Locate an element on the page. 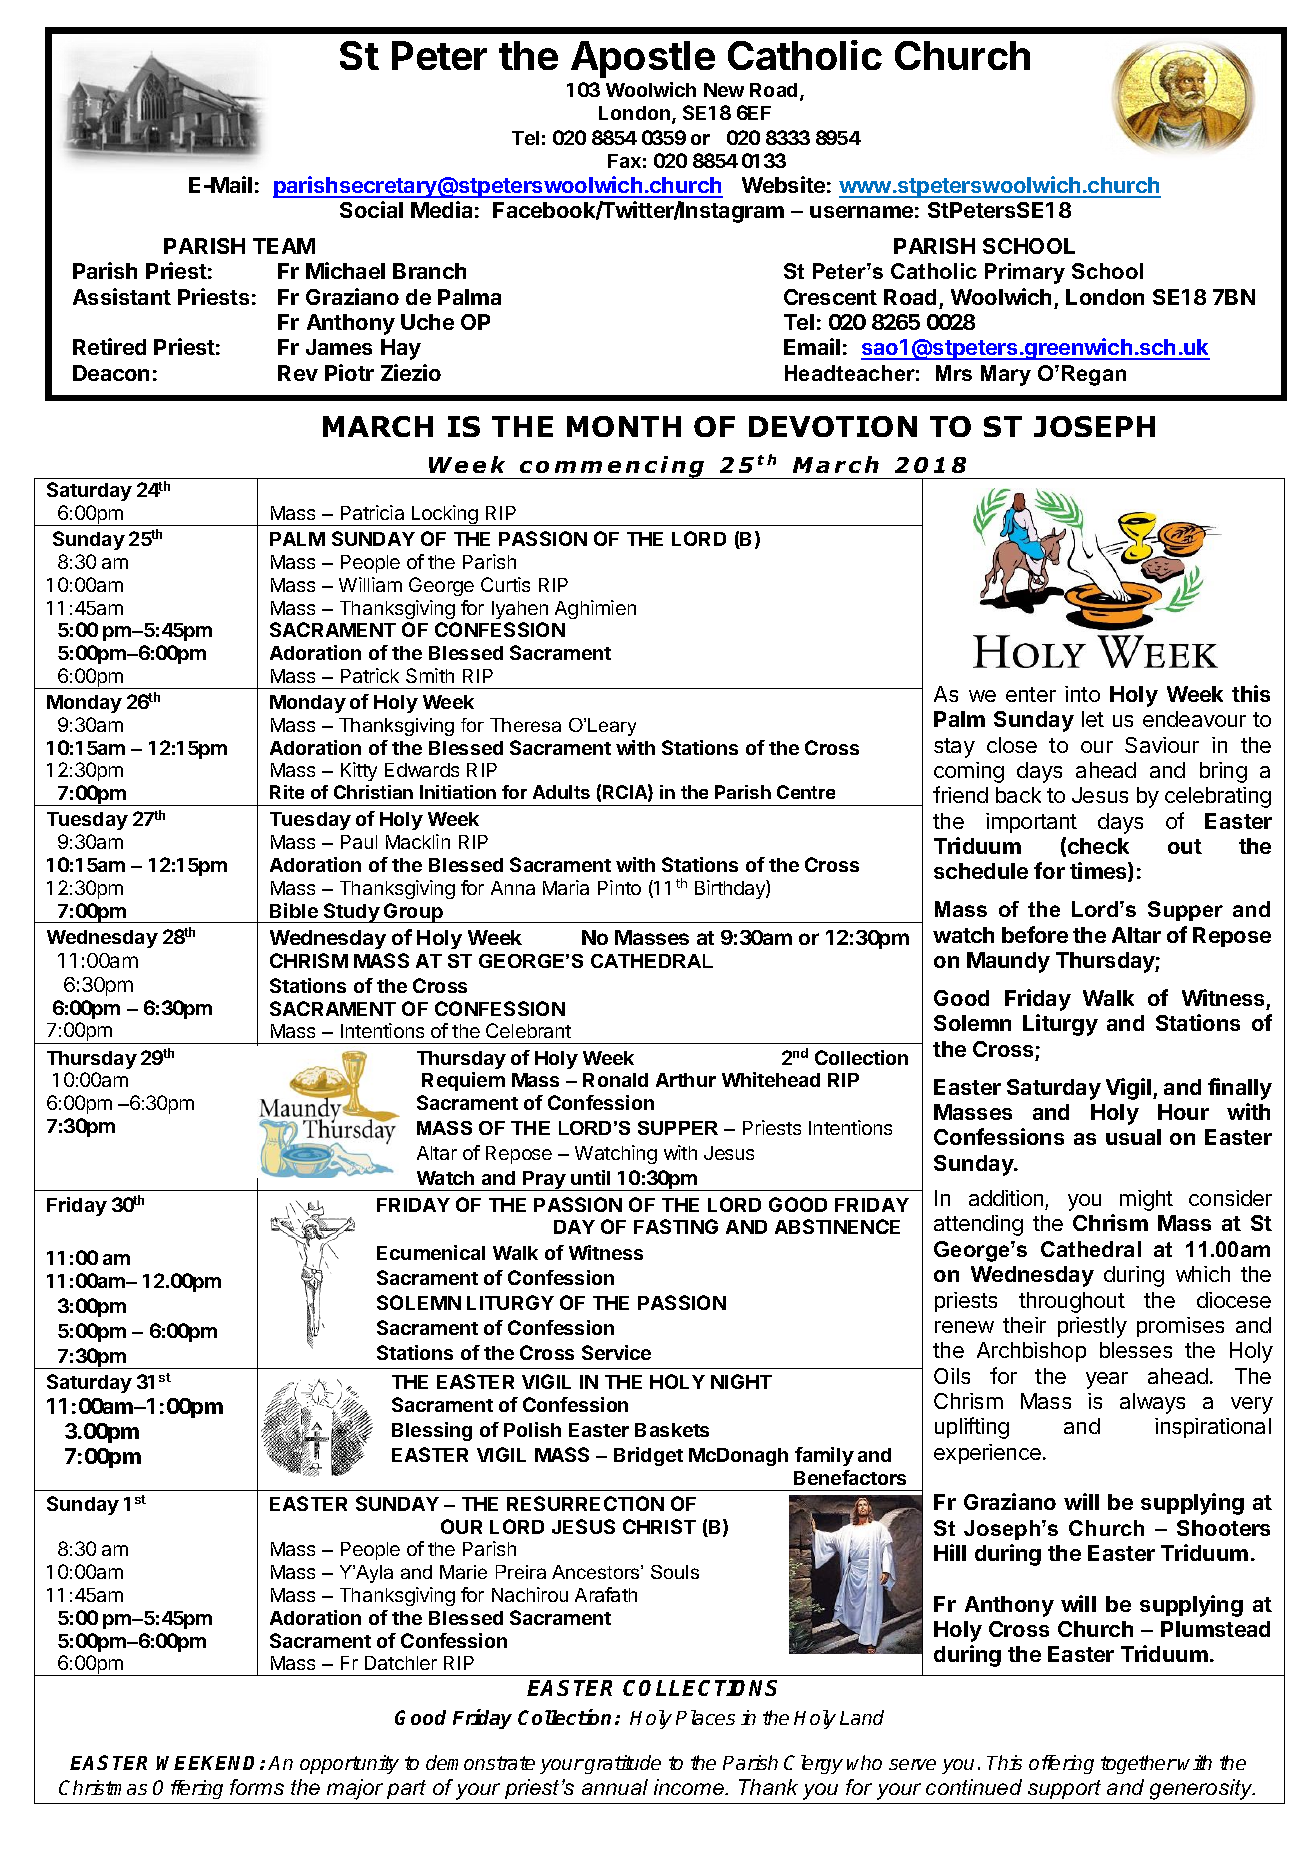  blesses is located at coordinates (1136, 1350).
